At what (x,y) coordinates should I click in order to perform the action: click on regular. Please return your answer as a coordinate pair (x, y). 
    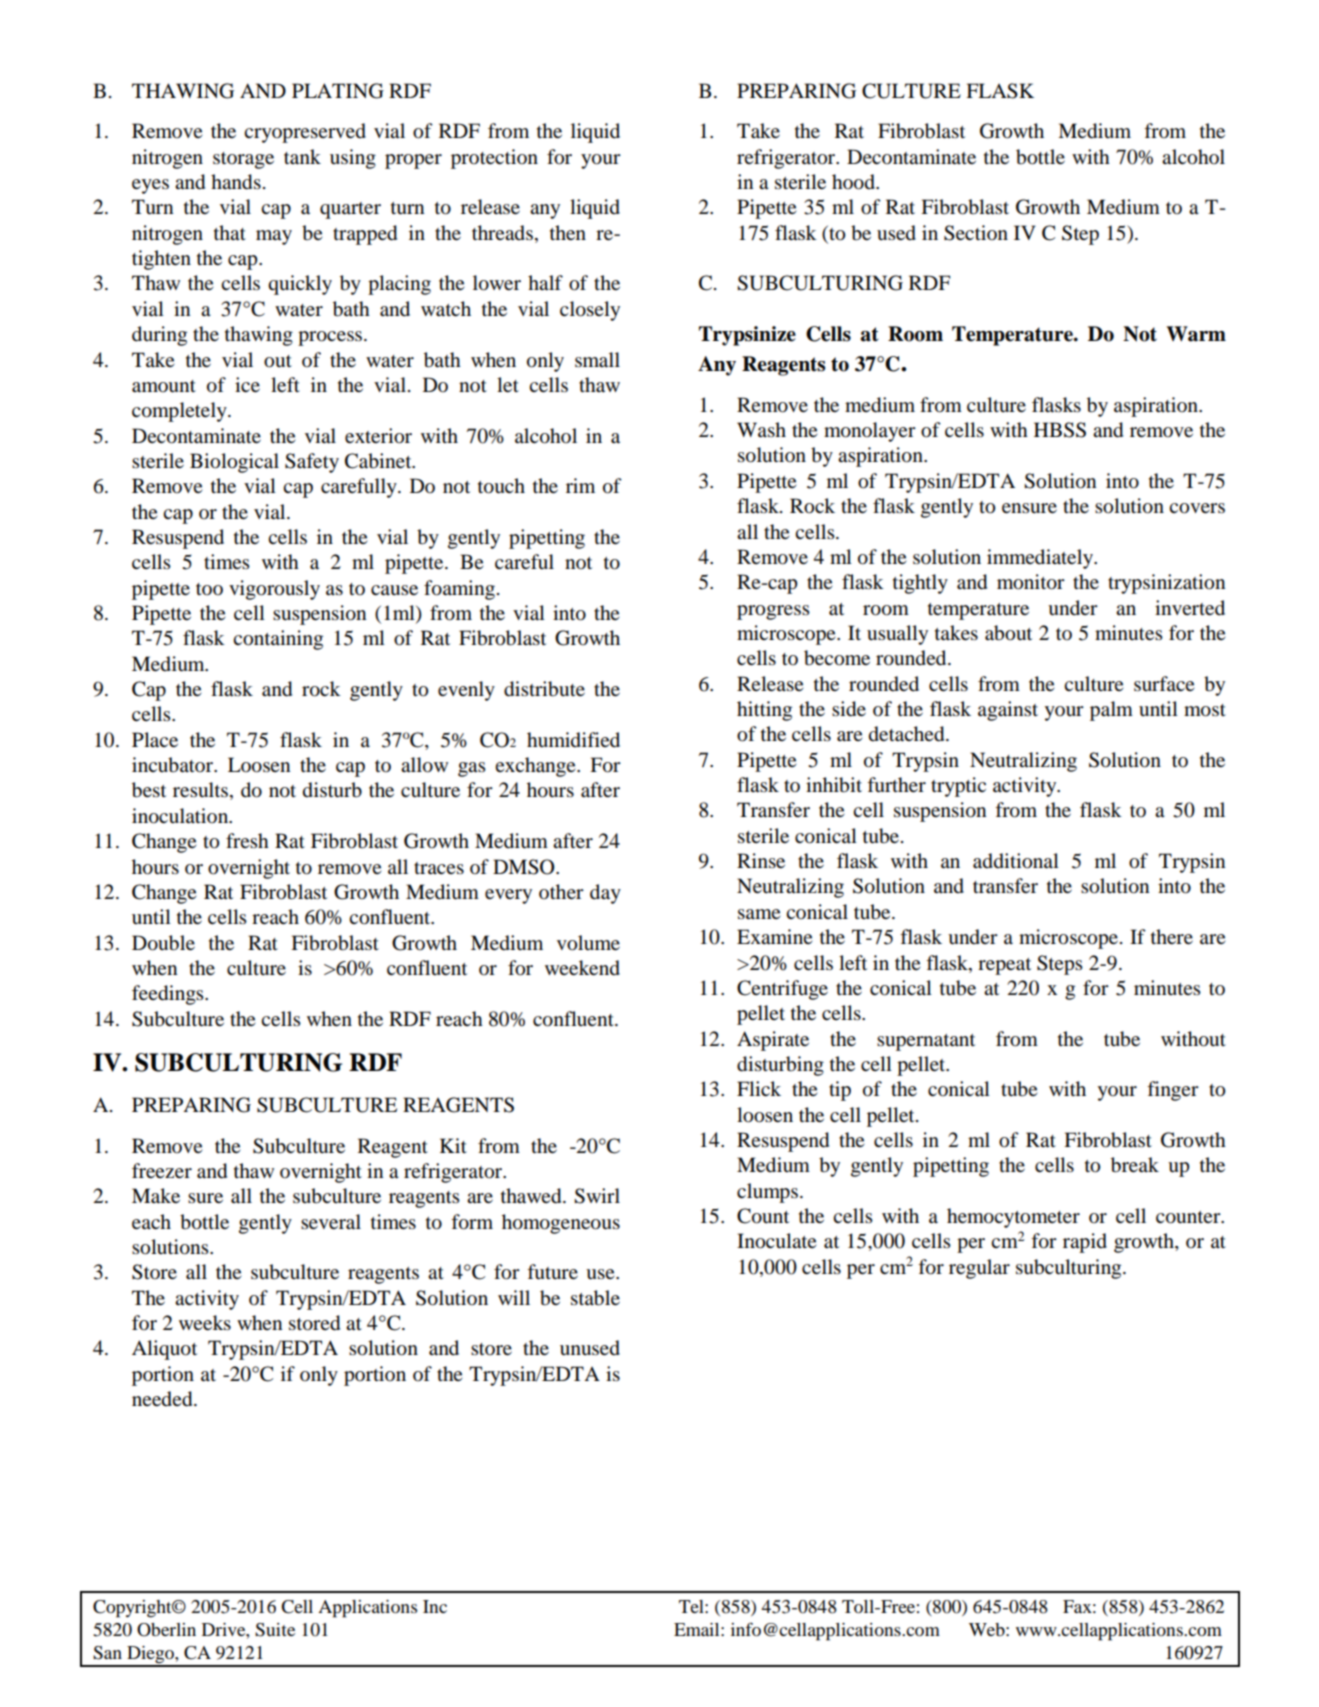
    Looking at the image, I should click on (979, 1269).
